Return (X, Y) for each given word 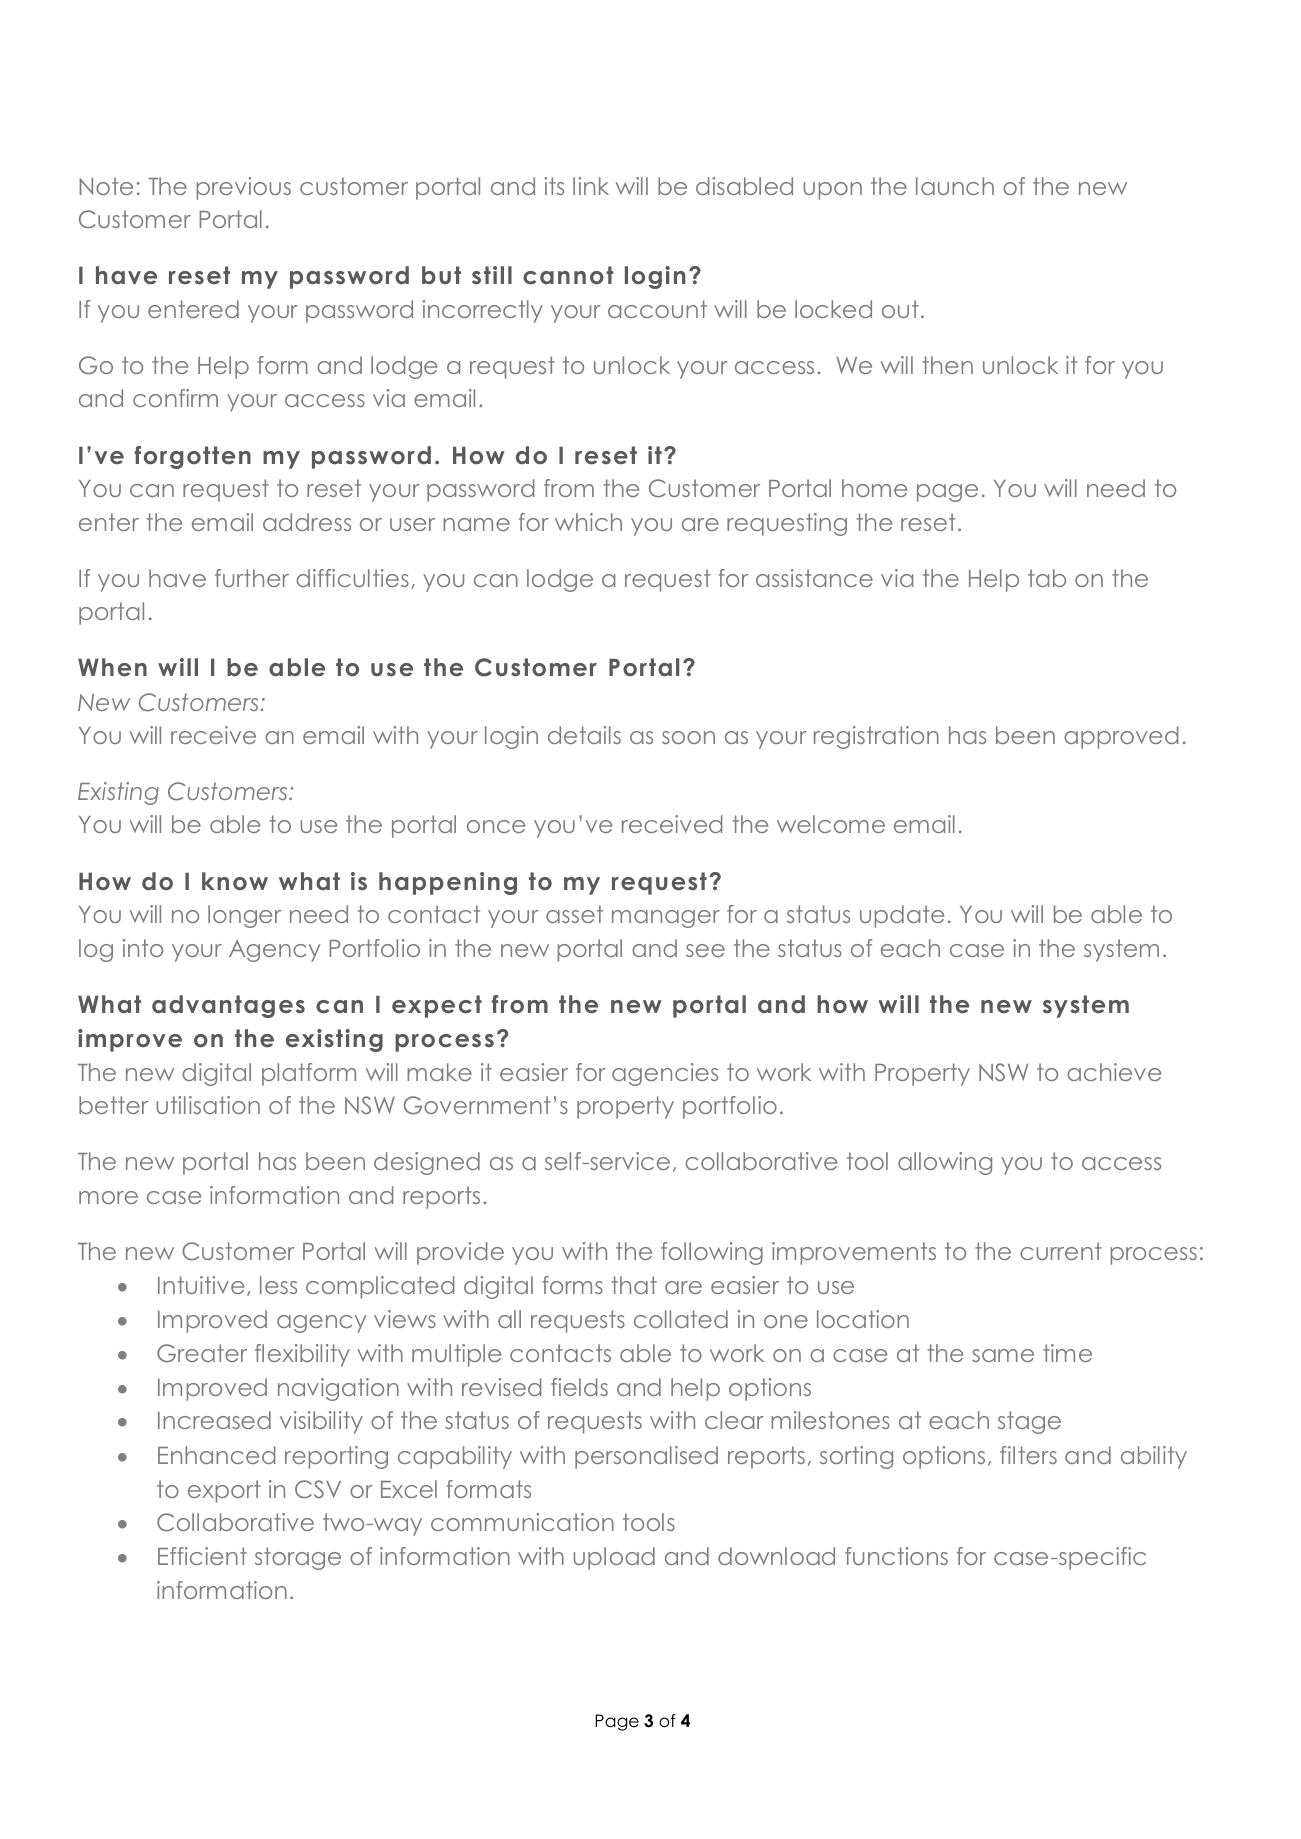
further (252, 578)
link (591, 186)
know (235, 881)
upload (614, 1558)
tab (1047, 578)
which (588, 522)
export (224, 1491)
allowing (945, 1163)
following (712, 1253)
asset (574, 914)
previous (244, 188)
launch (955, 186)
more (108, 1197)
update (902, 916)
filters (1028, 1455)
